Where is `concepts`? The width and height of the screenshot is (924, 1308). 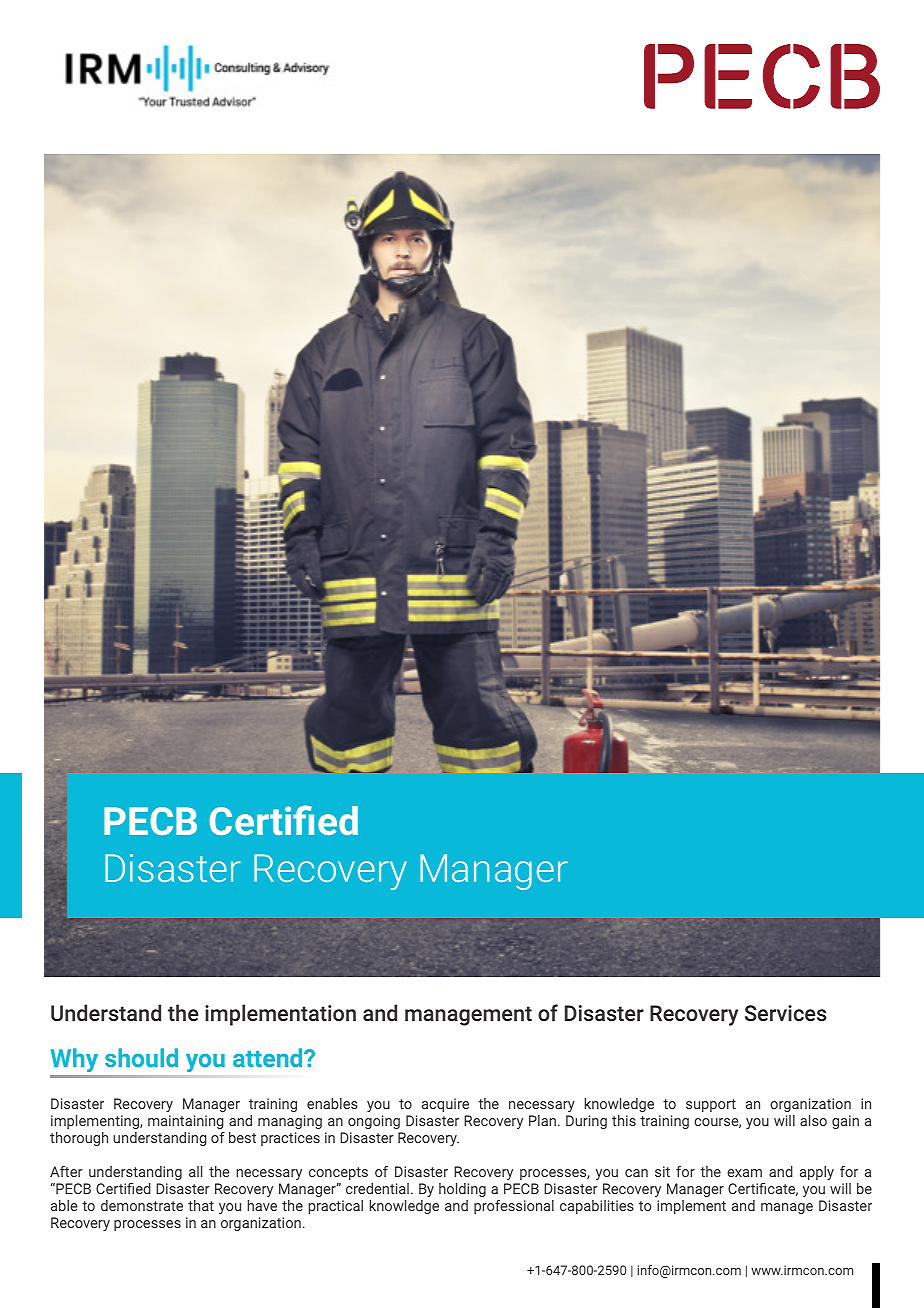
concepts is located at coordinates (338, 1173).
